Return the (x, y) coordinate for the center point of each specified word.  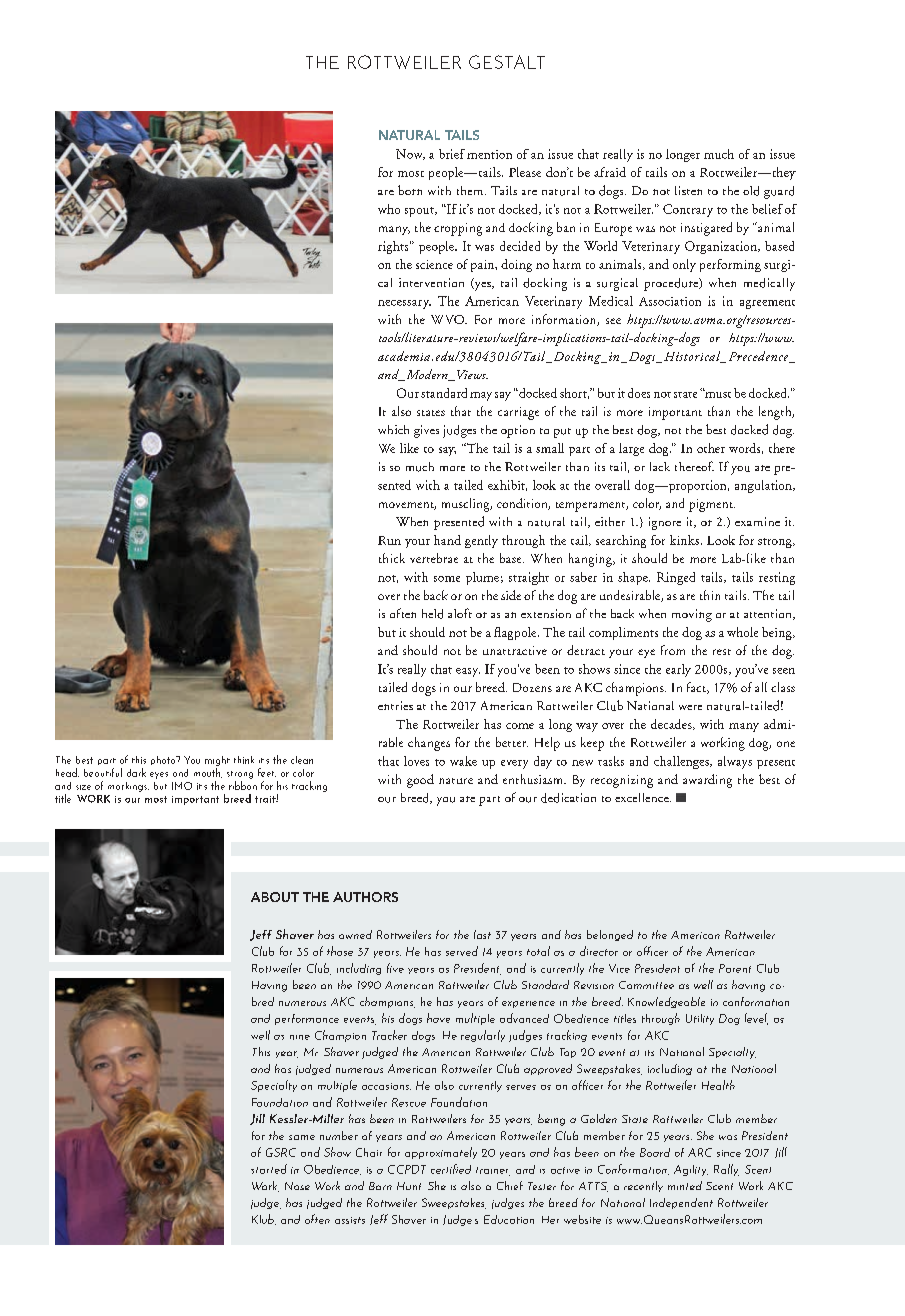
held (432, 614)
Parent (735, 968)
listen (688, 190)
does (639, 393)
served (462, 951)
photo (164, 760)
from (673, 650)
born (410, 190)
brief (452, 154)
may (481, 396)
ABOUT (275, 897)
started (269, 1169)
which (393, 429)
